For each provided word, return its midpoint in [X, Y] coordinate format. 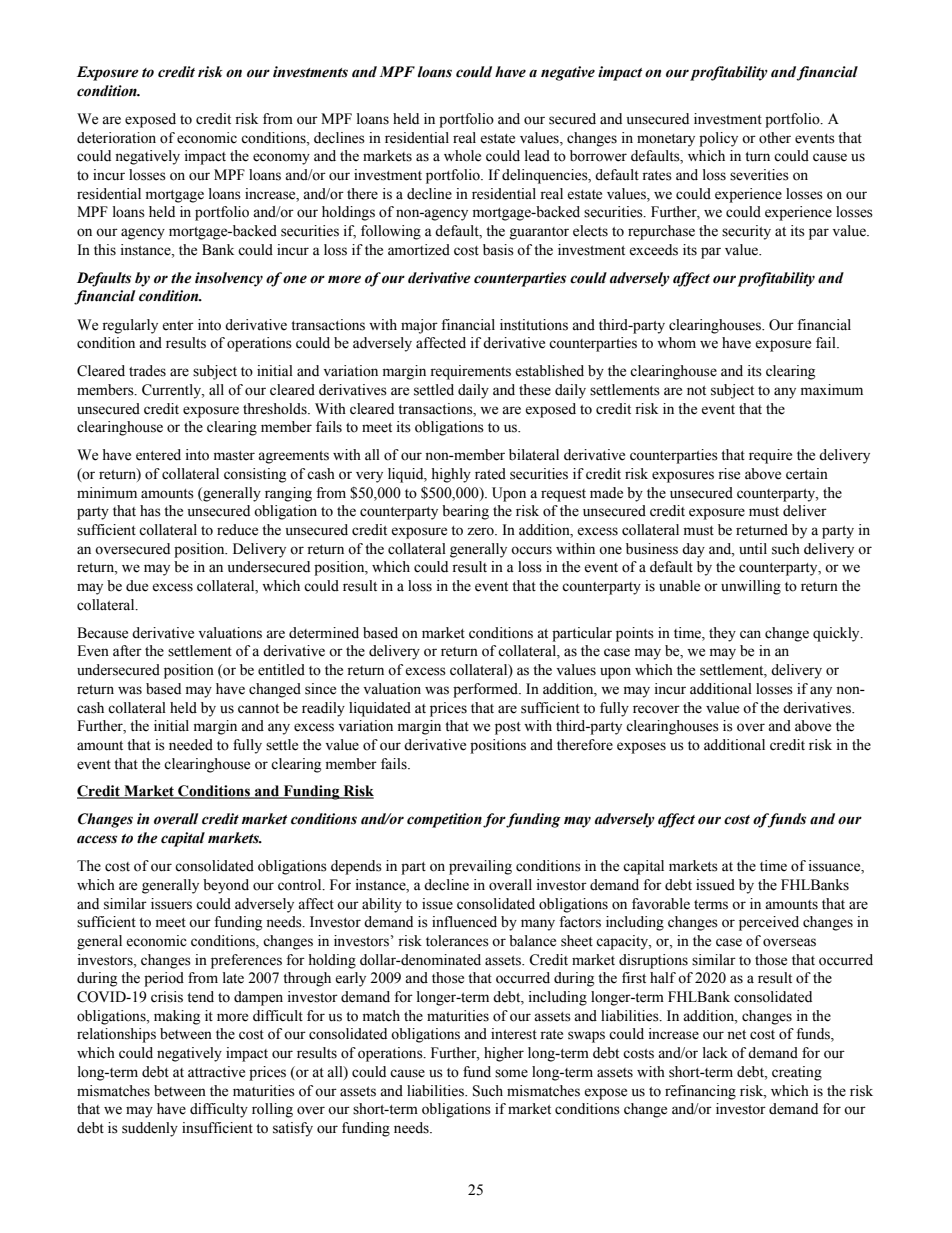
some [511, 1073]
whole [462, 156]
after [127, 651]
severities [759, 175]
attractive [216, 1072]
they [722, 634]
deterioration [116, 138]
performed [487, 690]
